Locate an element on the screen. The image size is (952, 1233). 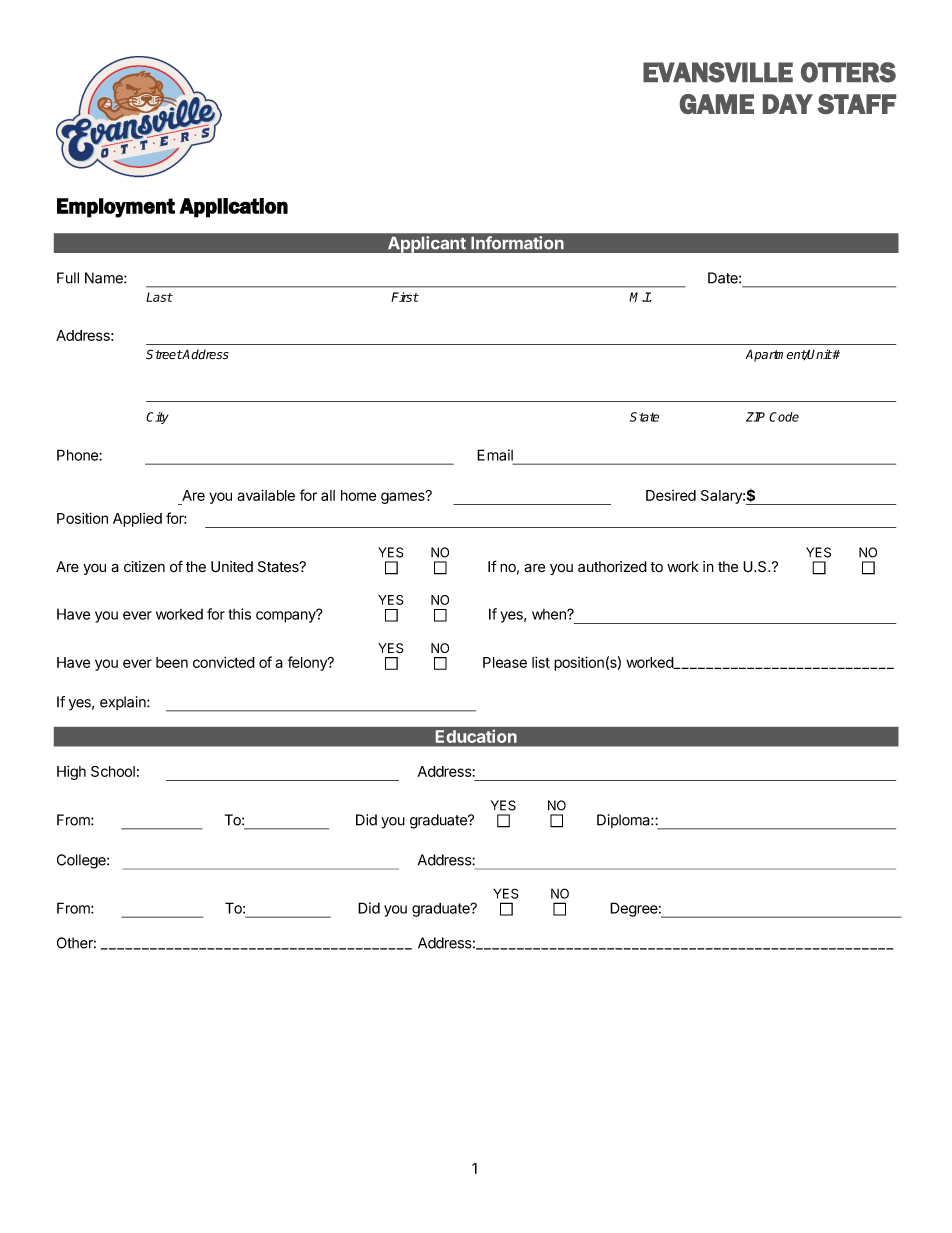
Employment is located at coordinates (116, 208).
